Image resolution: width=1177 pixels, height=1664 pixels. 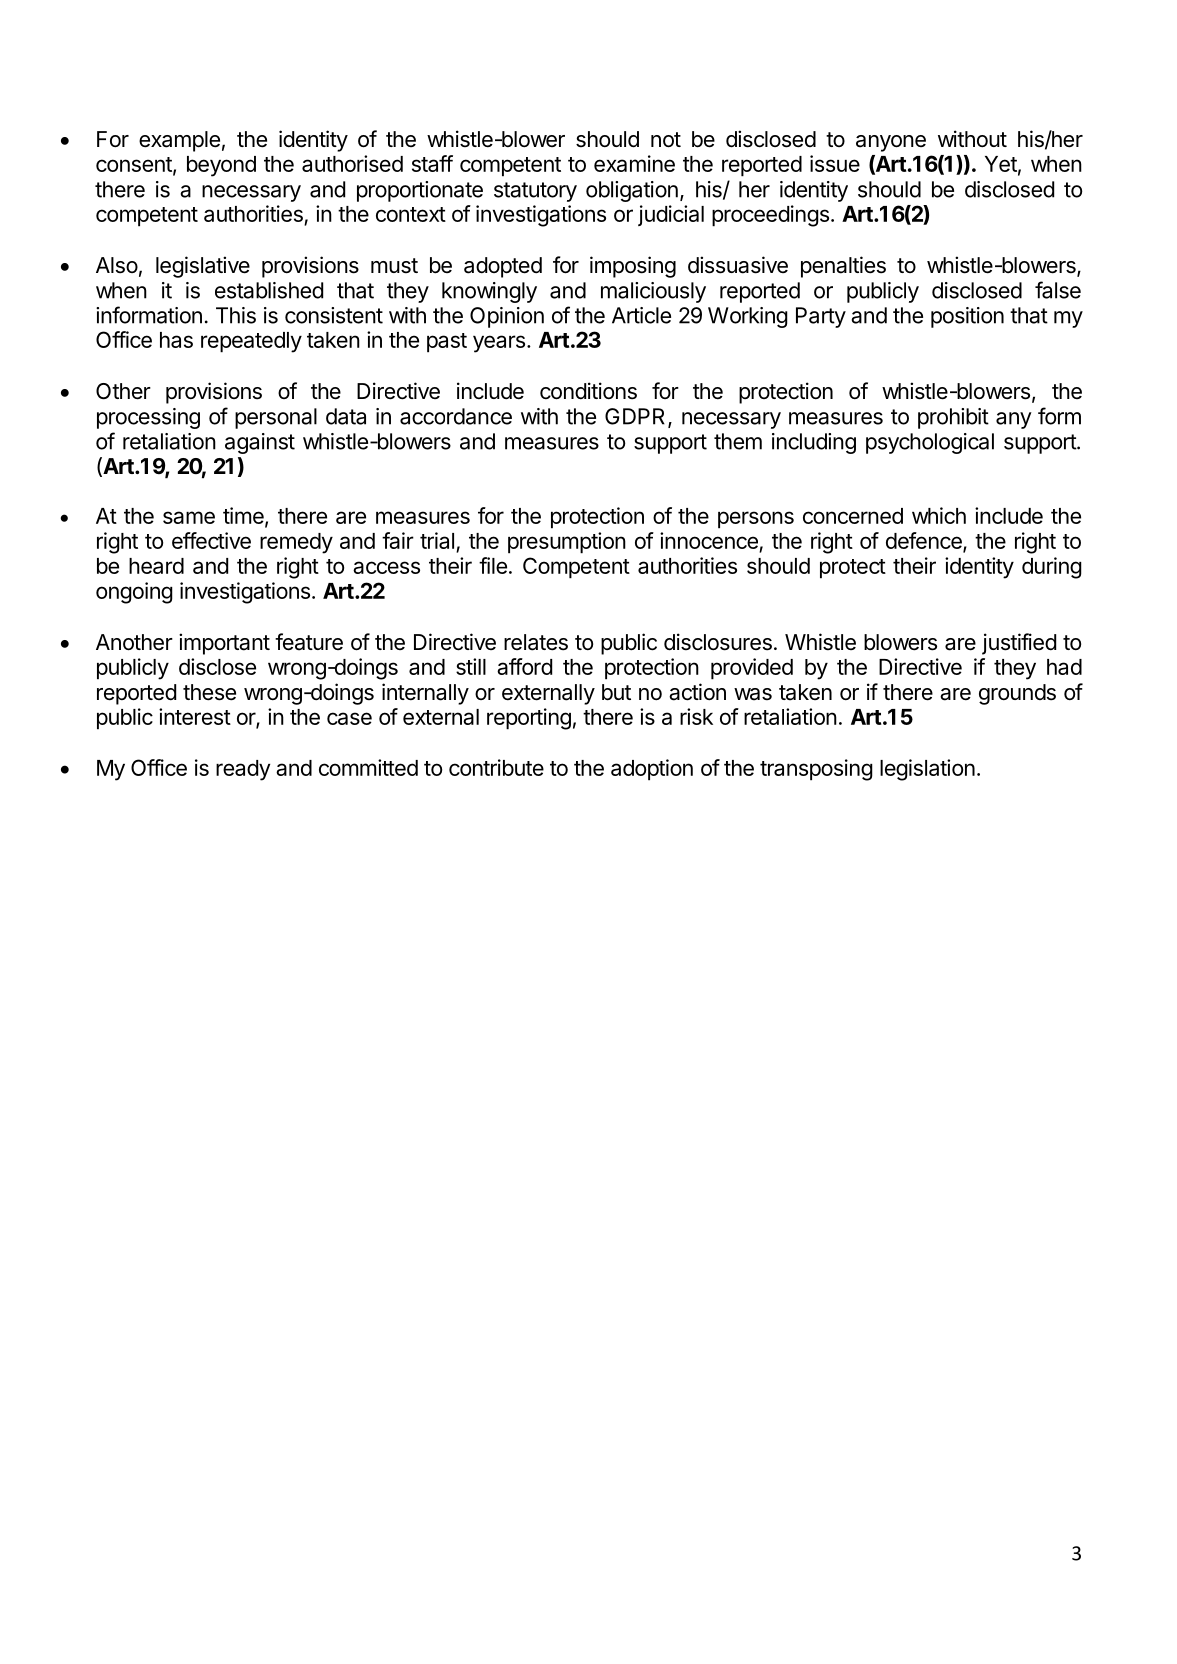 I want to click on ready, so click(x=243, y=770).
